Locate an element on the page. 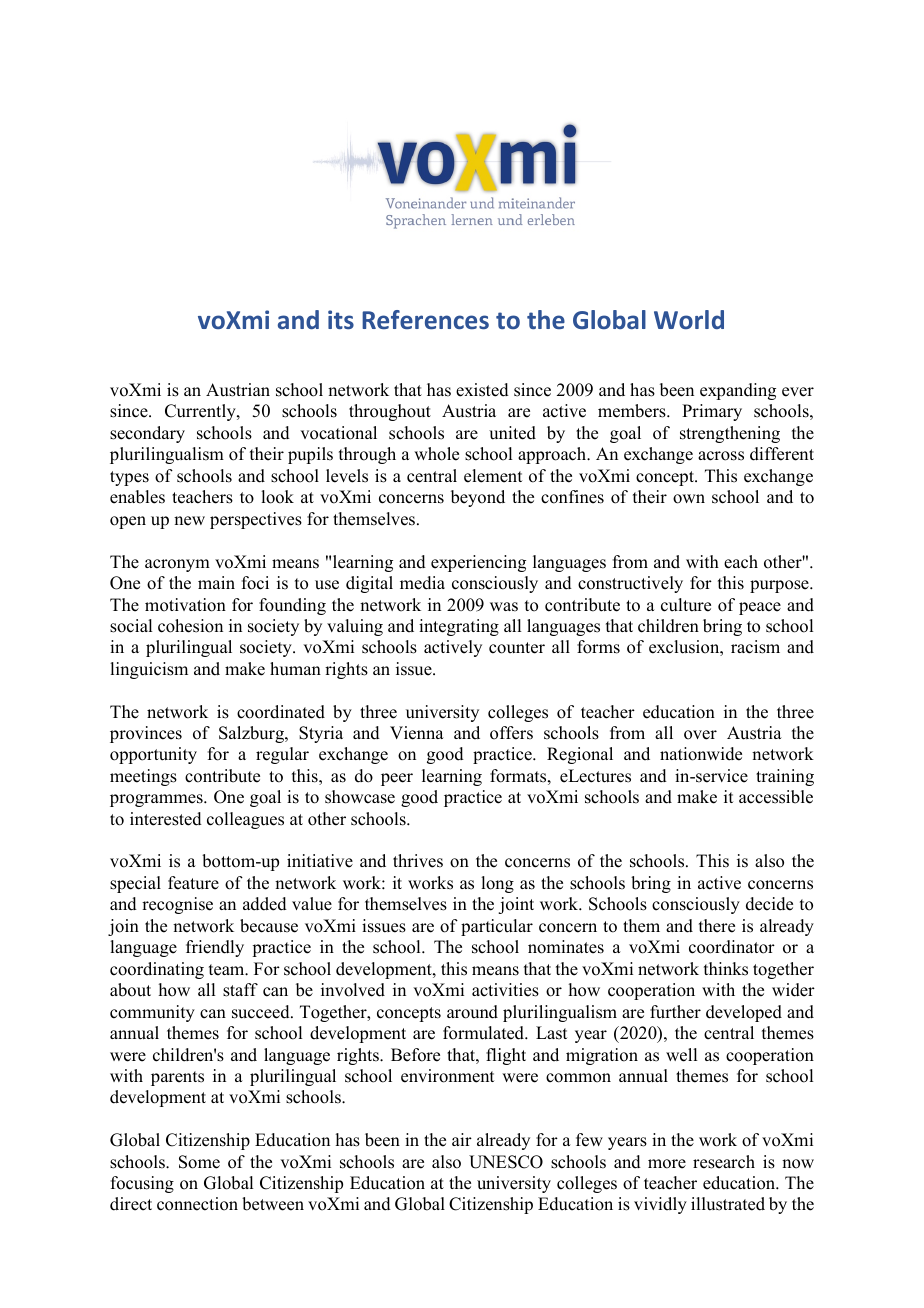  opportunity is located at coordinates (153, 755).
